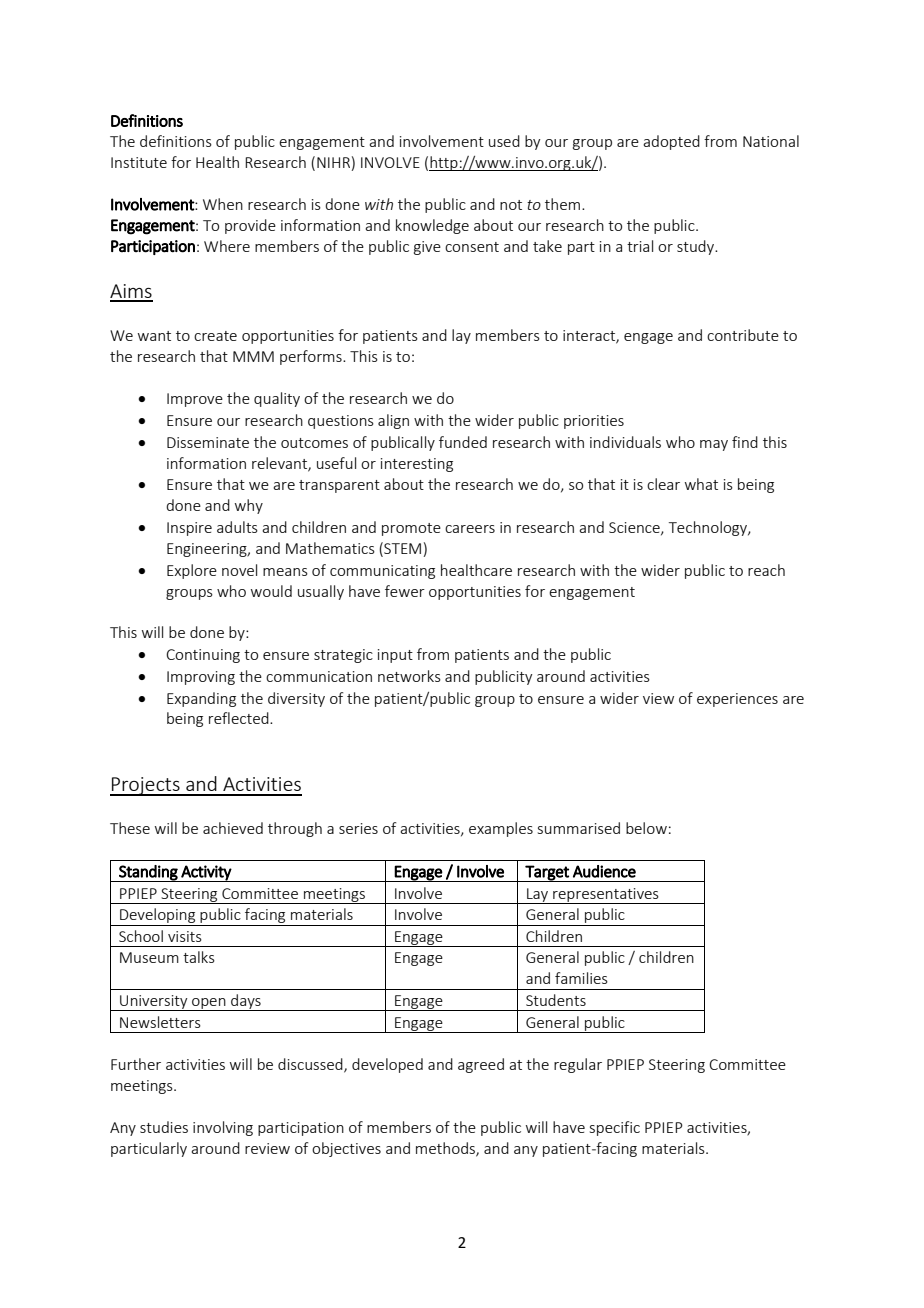  What do you see at coordinates (737, 700) in the document?
I see `experiences` at bounding box center [737, 700].
